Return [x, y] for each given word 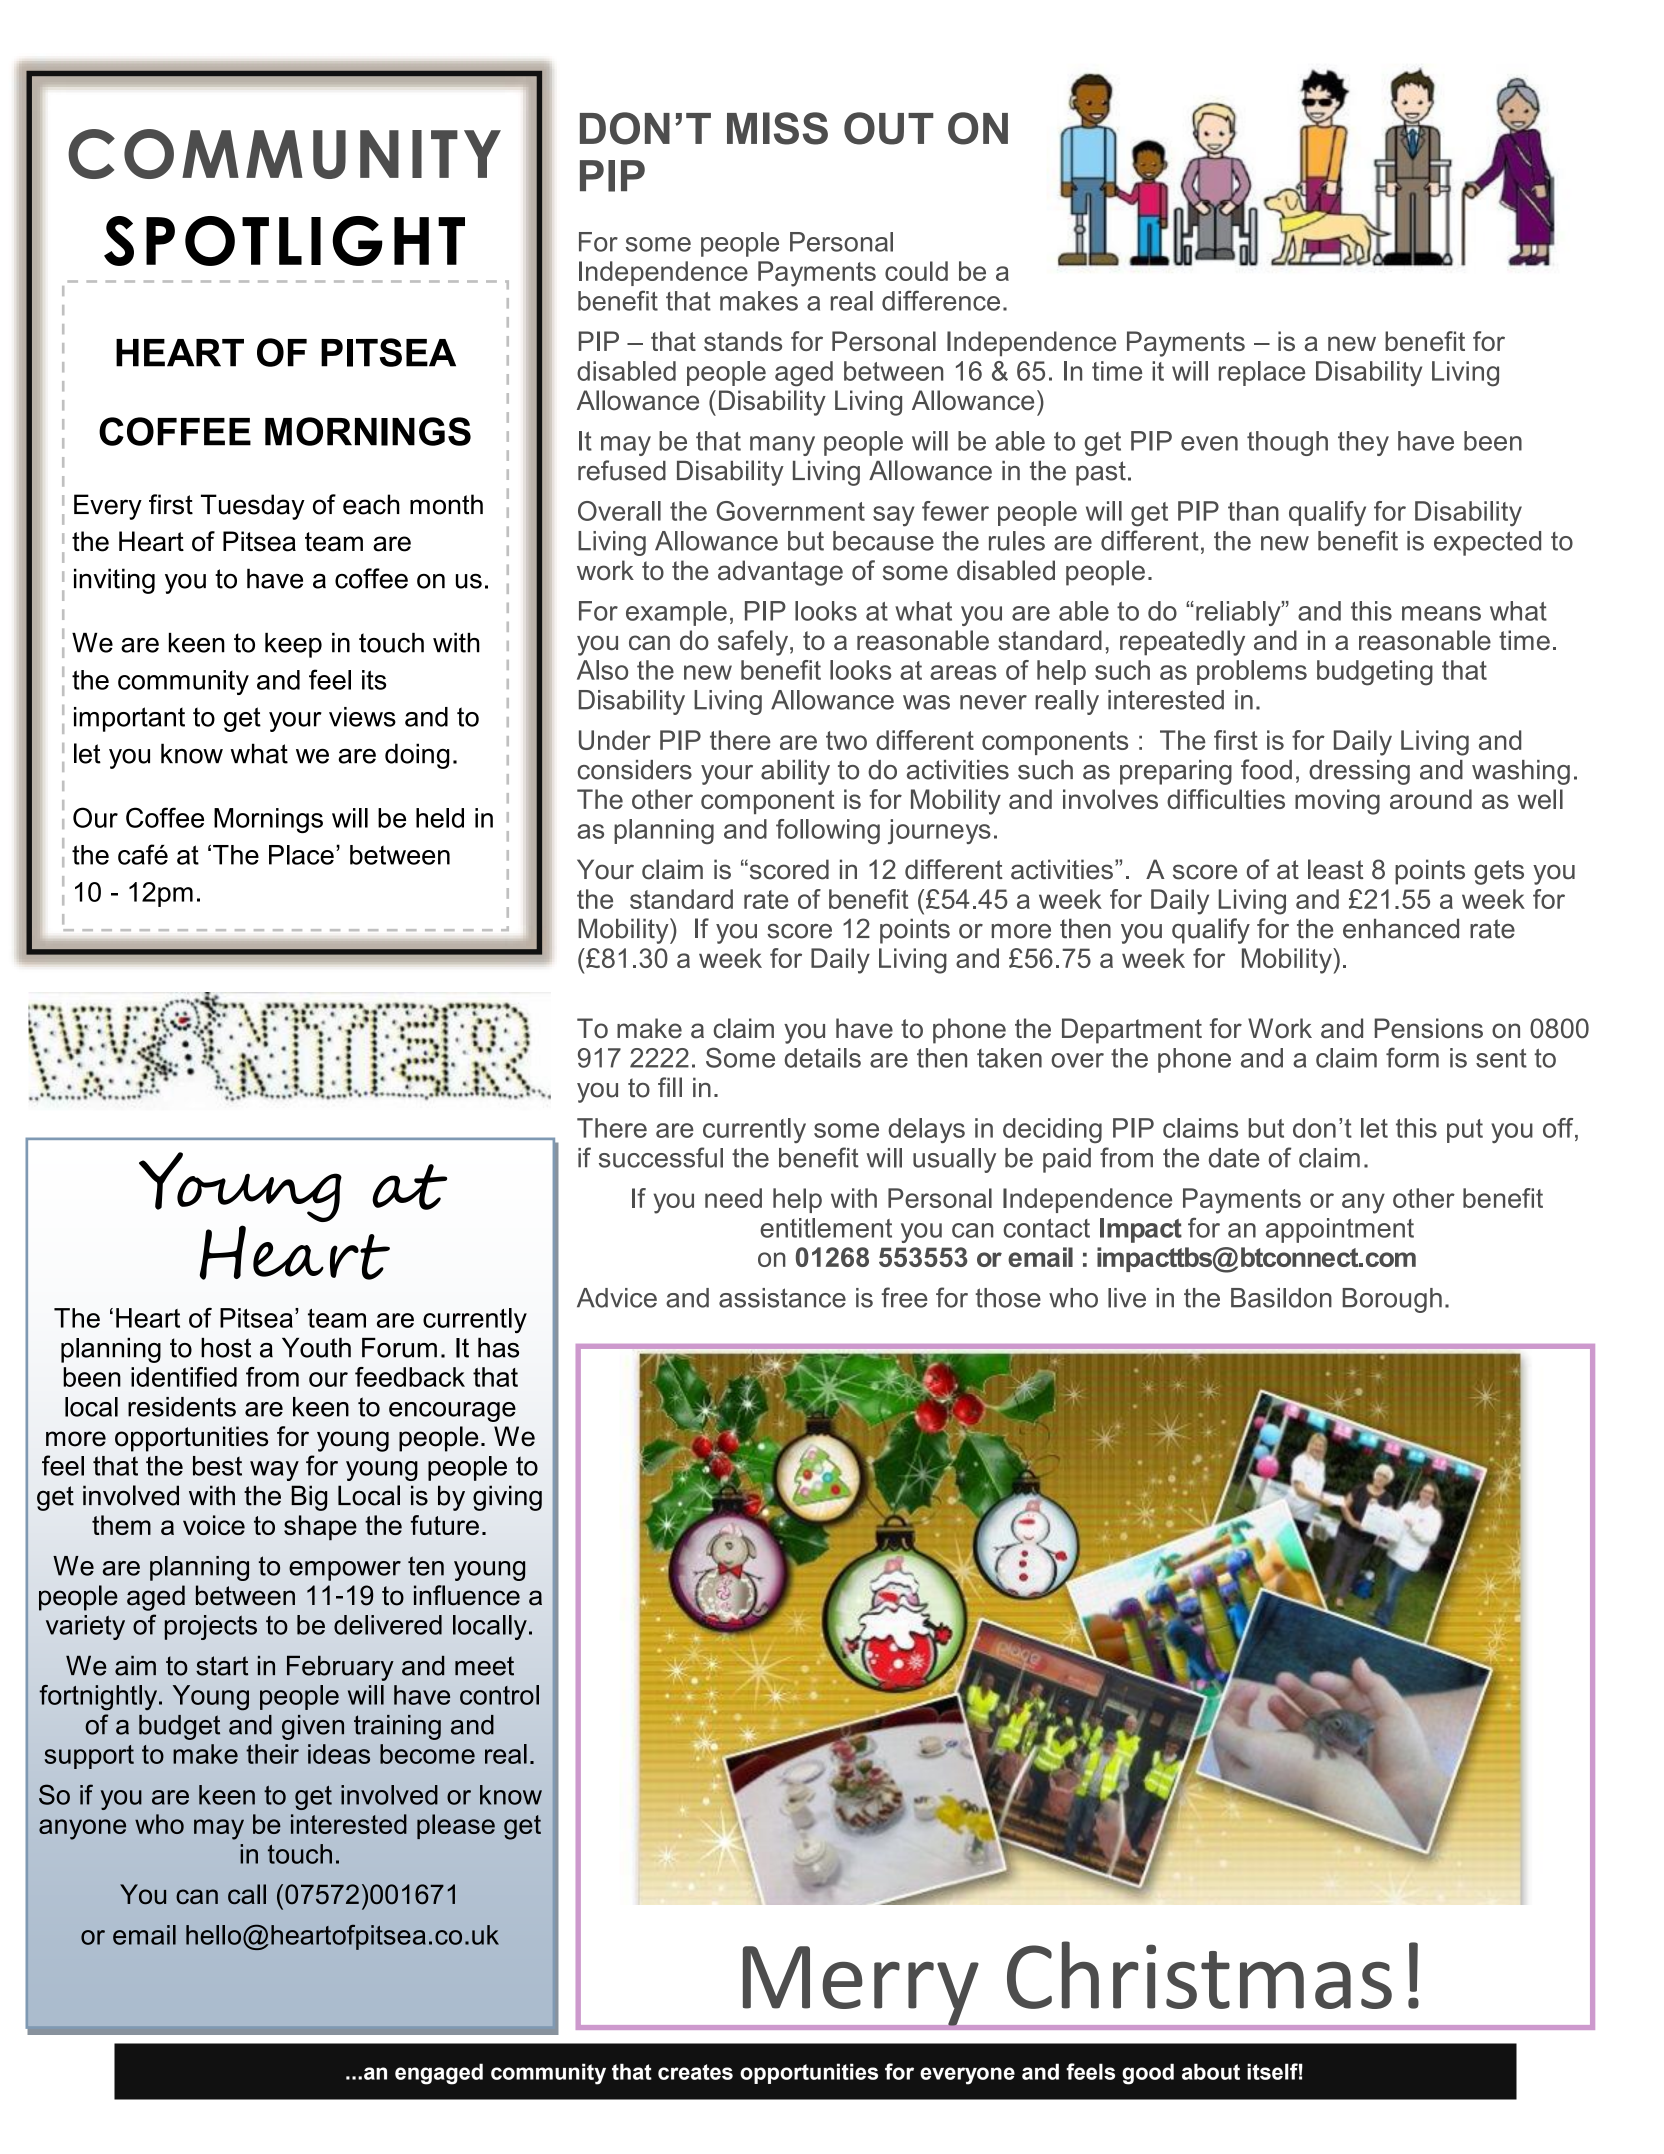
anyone [82, 1829]
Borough [1392, 1300]
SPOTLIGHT [284, 241]
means [1441, 613]
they [1363, 443]
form [1412, 1057]
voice [214, 1525]
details [822, 1058]
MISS [777, 128]
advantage [780, 573]
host [226, 1348]
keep [293, 645]
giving [507, 1498]
